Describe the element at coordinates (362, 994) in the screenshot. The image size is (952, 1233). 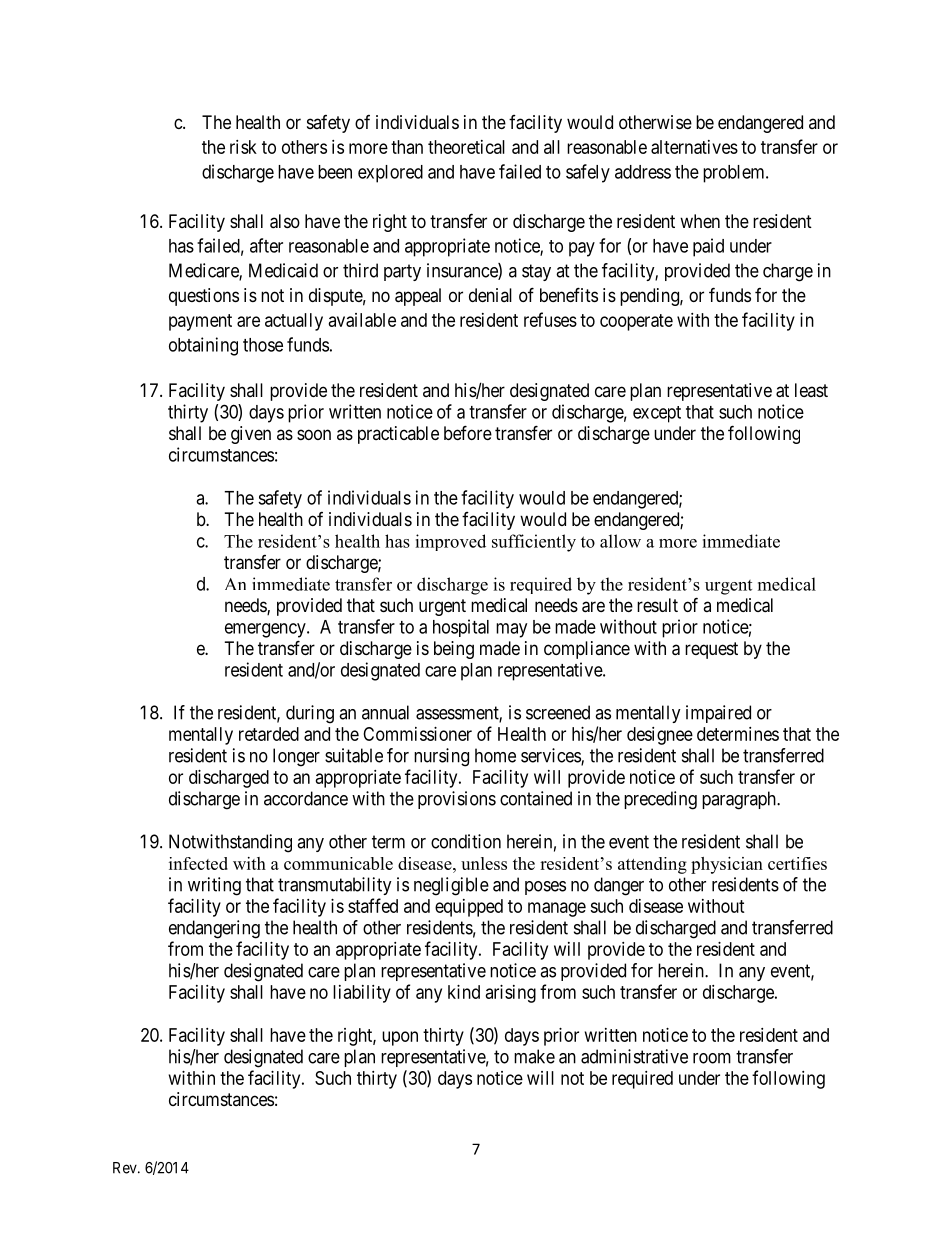
I see `liability` at that location.
